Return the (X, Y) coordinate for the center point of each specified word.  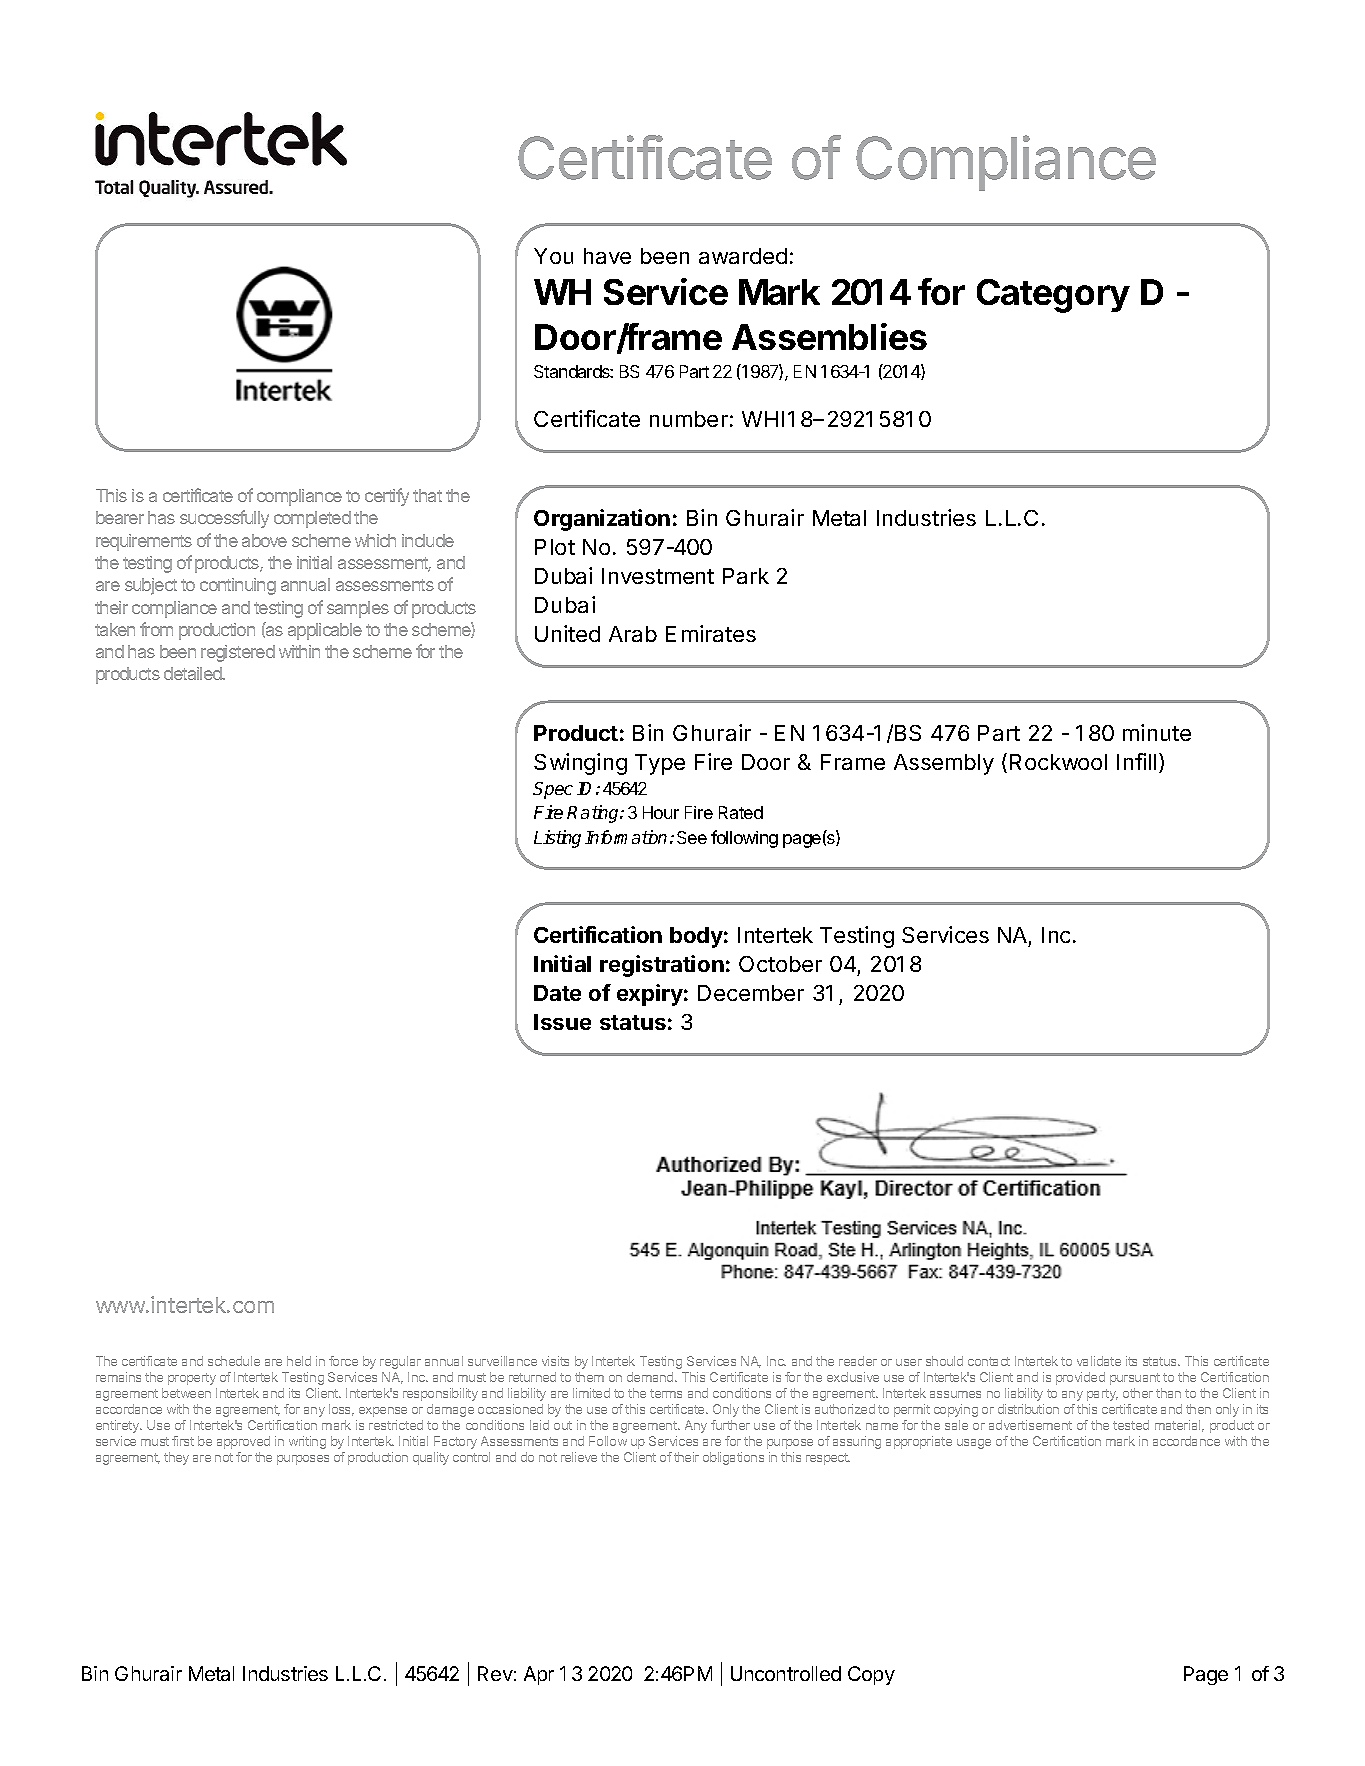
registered (238, 653)
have (607, 256)
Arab (633, 634)
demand (651, 1377)
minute (1157, 732)
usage (974, 1444)
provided (1080, 1378)
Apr (539, 1675)
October (780, 964)
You (553, 256)
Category (1053, 296)
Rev (495, 1673)
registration (662, 966)
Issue (562, 1022)
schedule (234, 1361)
